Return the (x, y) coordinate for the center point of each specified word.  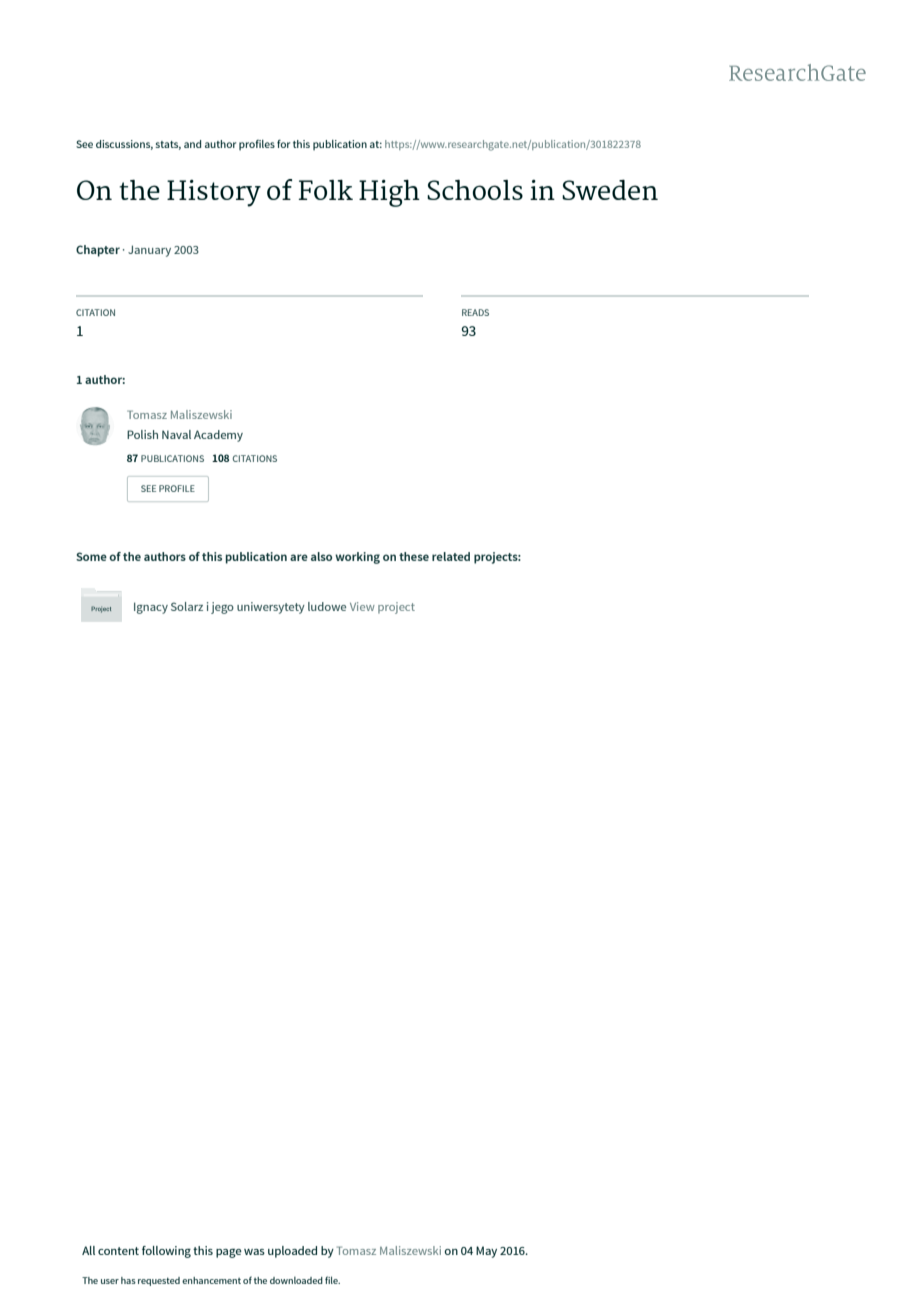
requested (159, 1281)
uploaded (292, 1252)
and (192, 144)
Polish (142, 434)
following (166, 1252)
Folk (326, 190)
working (357, 558)
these (414, 556)
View (362, 606)
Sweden (610, 190)
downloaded (296, 1280)
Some (91, 556)
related (451, 556)
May (486, 1252)
